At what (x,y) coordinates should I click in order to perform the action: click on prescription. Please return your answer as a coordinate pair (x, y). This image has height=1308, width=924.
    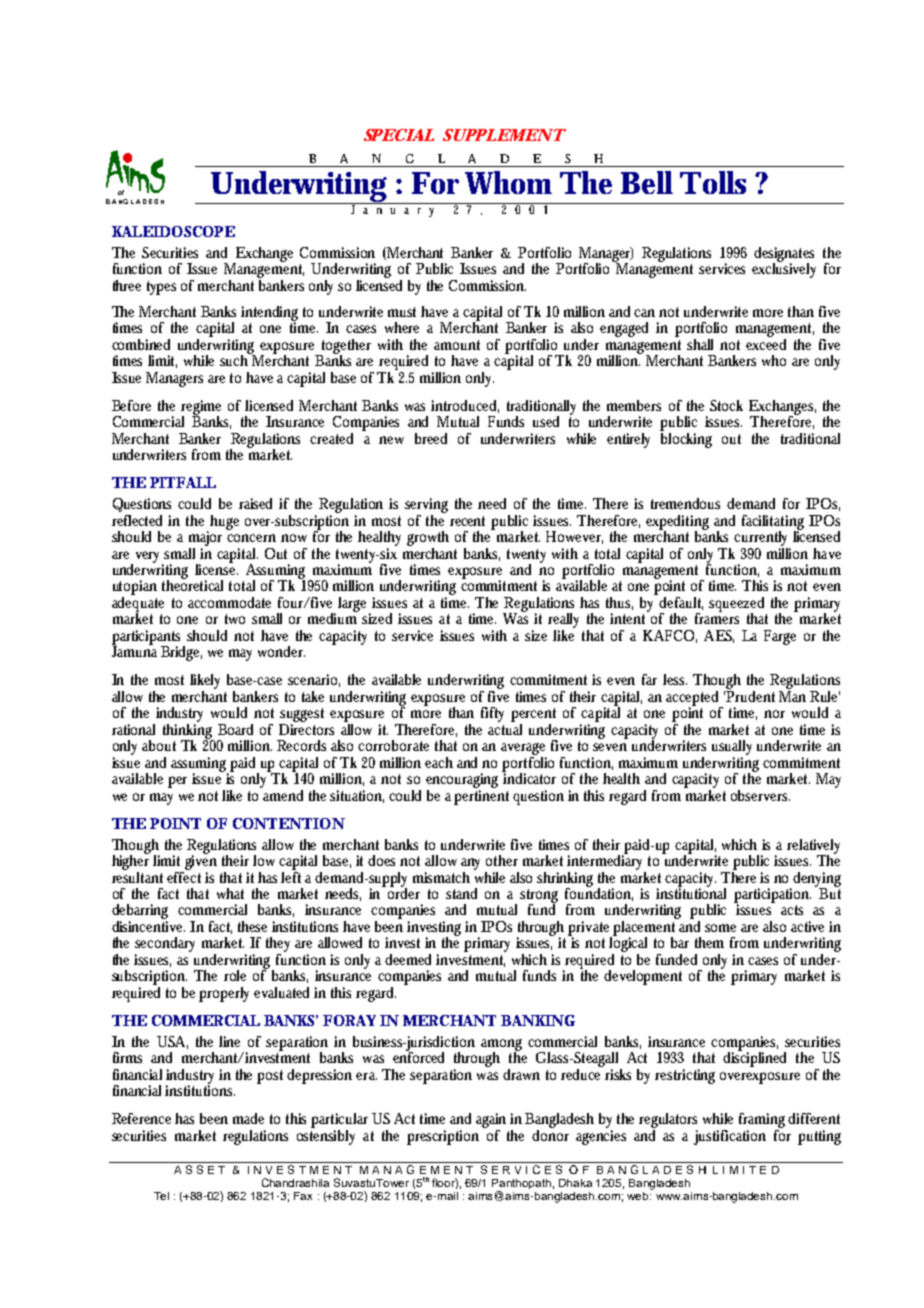
    Looking at the image, I should click on (443, 1137).
